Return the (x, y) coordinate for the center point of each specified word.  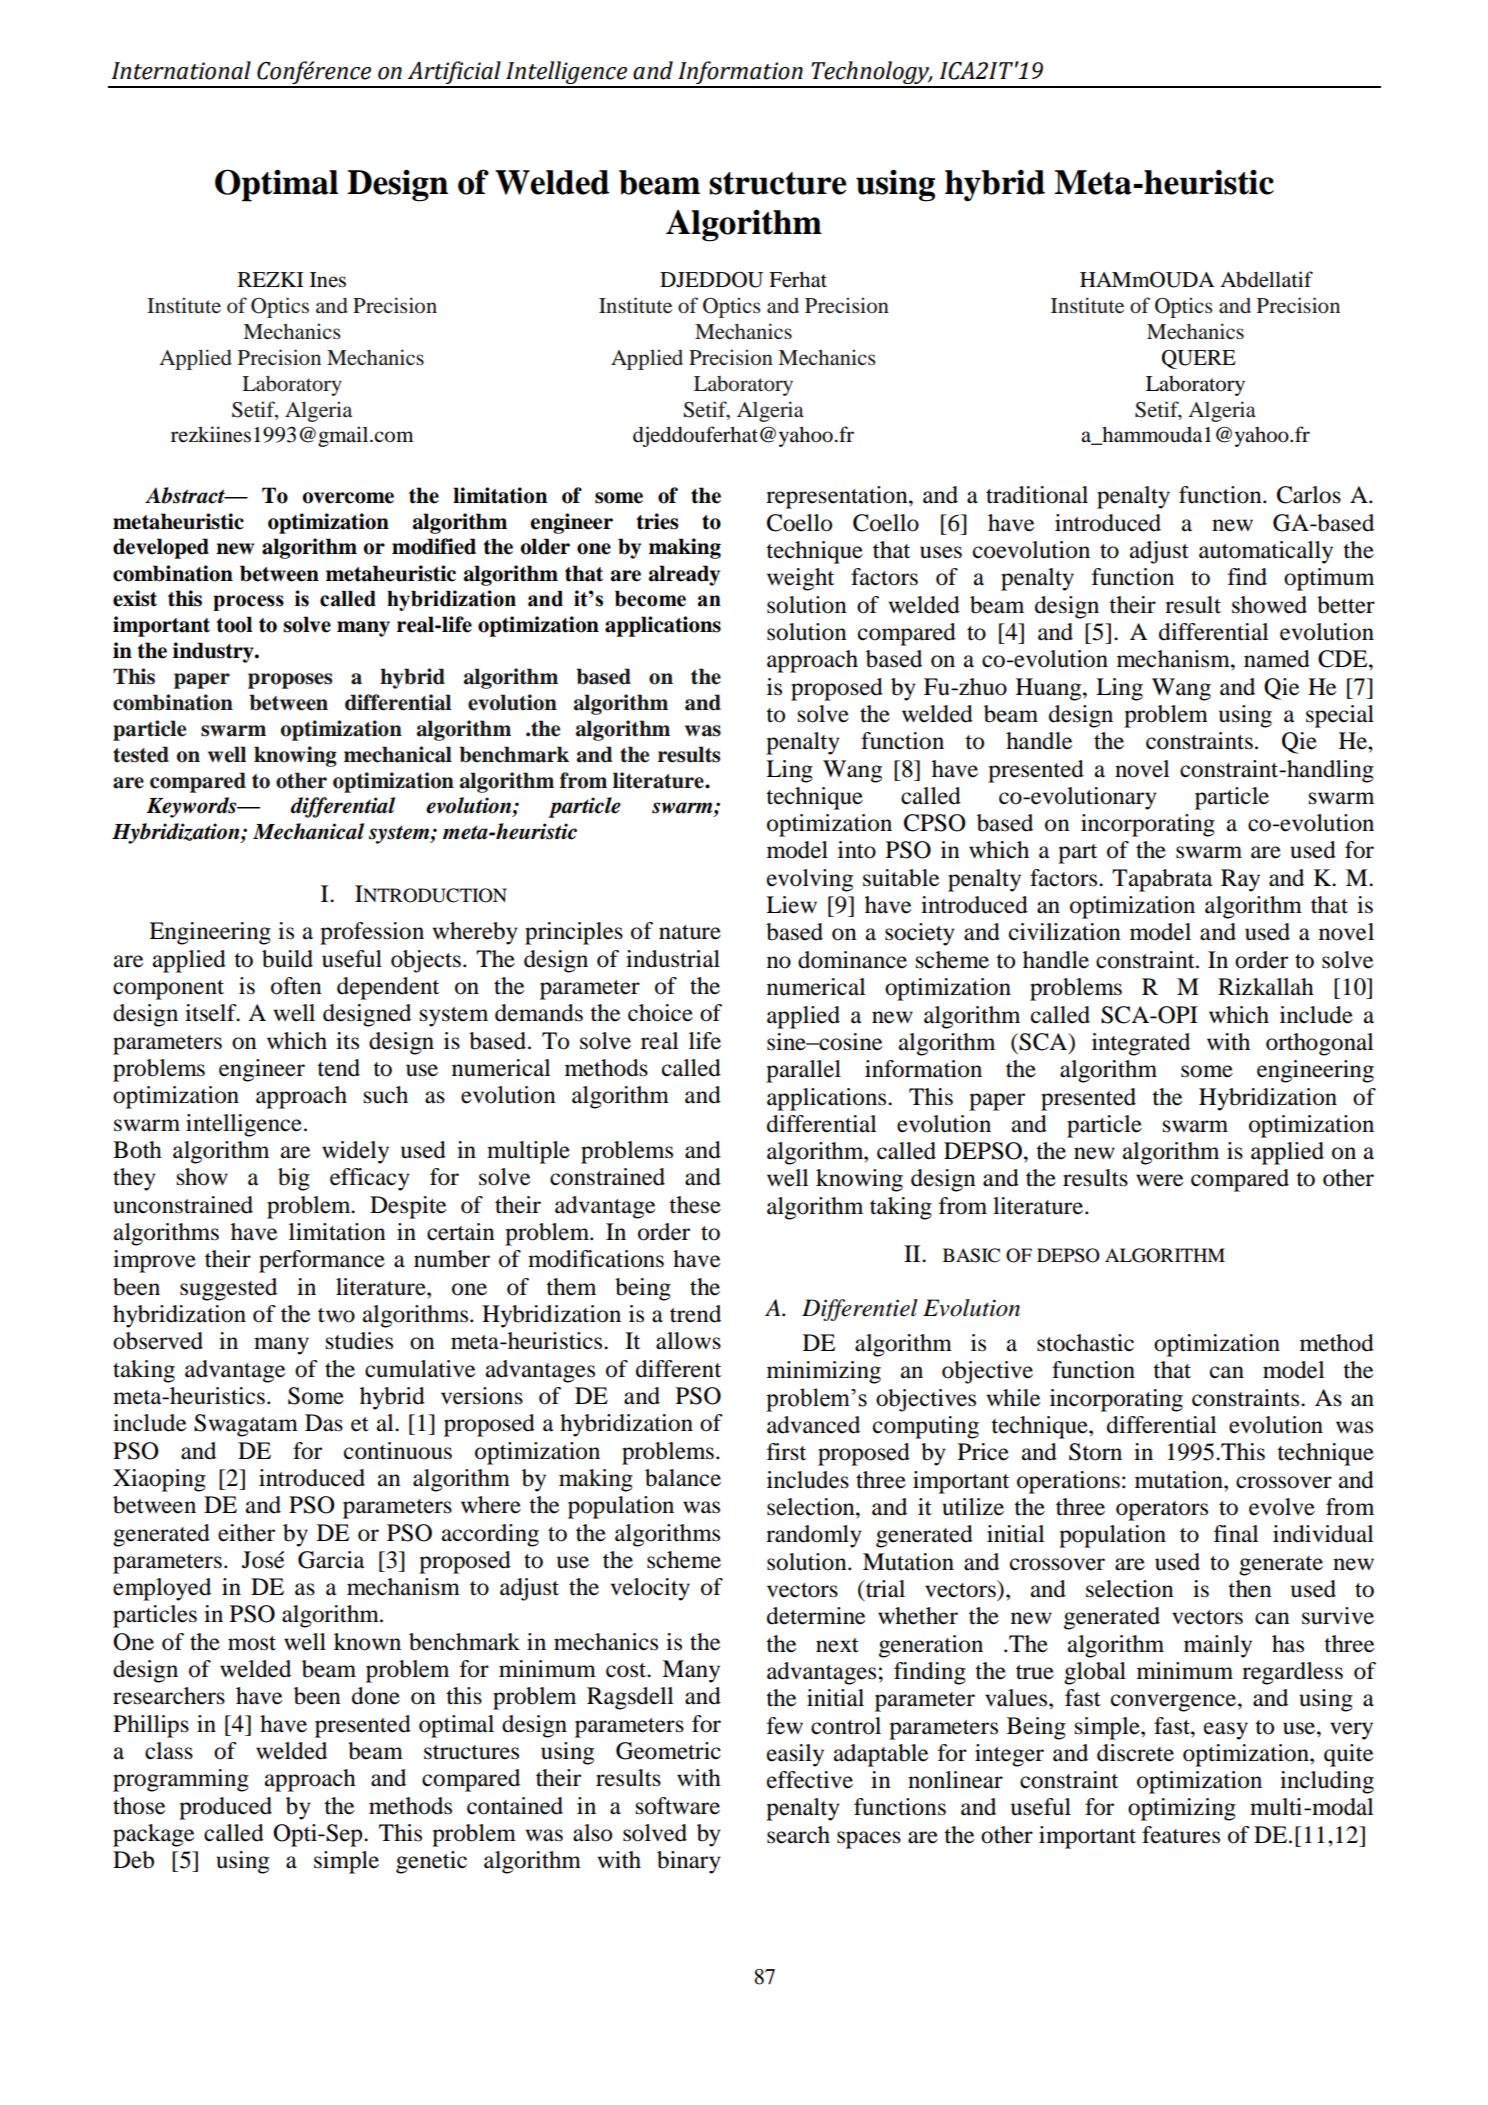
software (678, 1806)
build (287, 959)
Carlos (1309, 495)
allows (688, 1341)
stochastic (1085, 1343)
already (684, 575)
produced (225, 1808)
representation (838, 497)
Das (324, 1423)
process (248, 603)
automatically (1266, 552)
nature (690, 932)
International (181, 70)
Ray (1240, 880)
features (1181, 1835)
